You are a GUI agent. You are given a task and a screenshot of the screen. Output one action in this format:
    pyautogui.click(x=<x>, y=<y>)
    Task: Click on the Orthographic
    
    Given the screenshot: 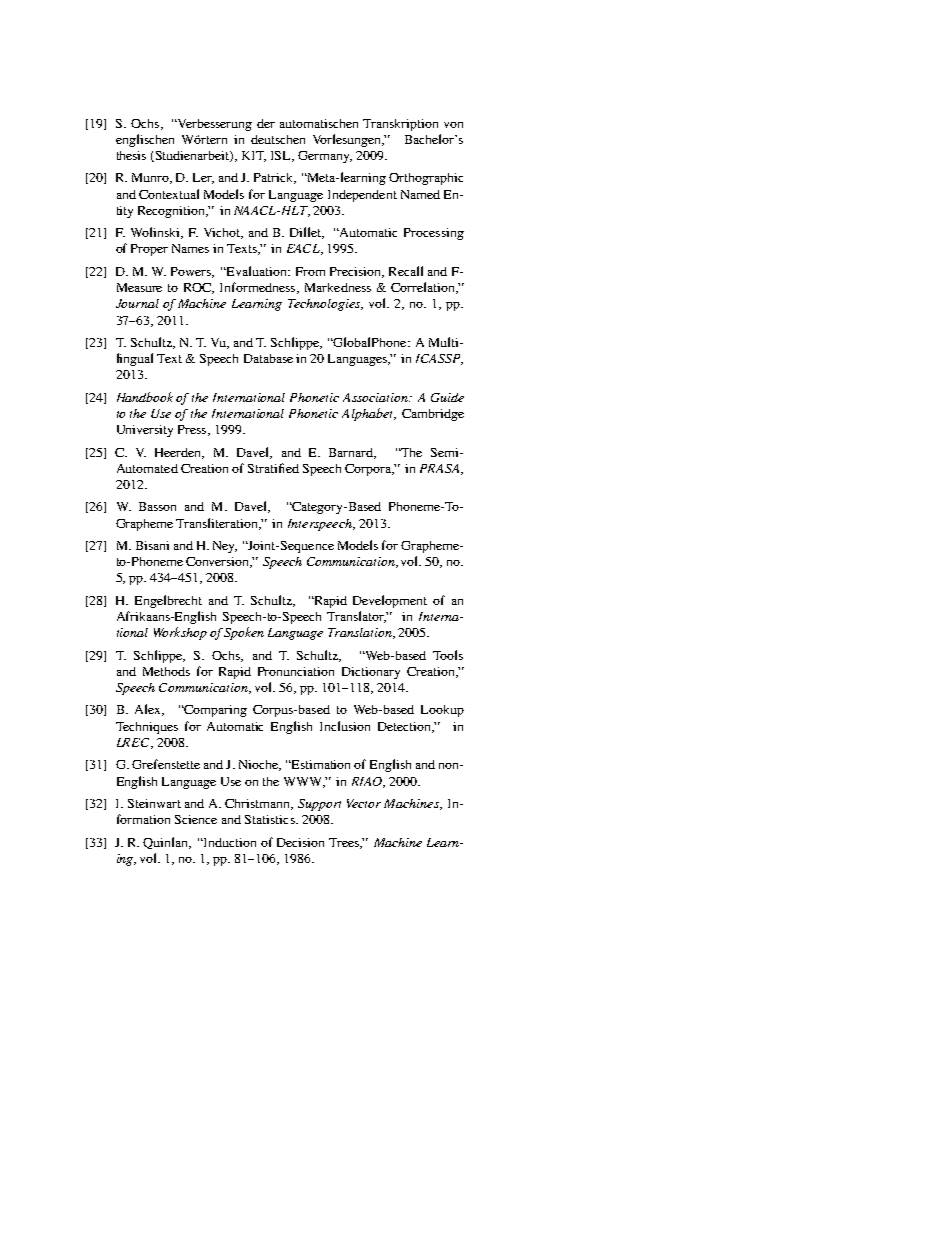 What is the action you would take?
    pyautogui.click(x=426, y=179)
